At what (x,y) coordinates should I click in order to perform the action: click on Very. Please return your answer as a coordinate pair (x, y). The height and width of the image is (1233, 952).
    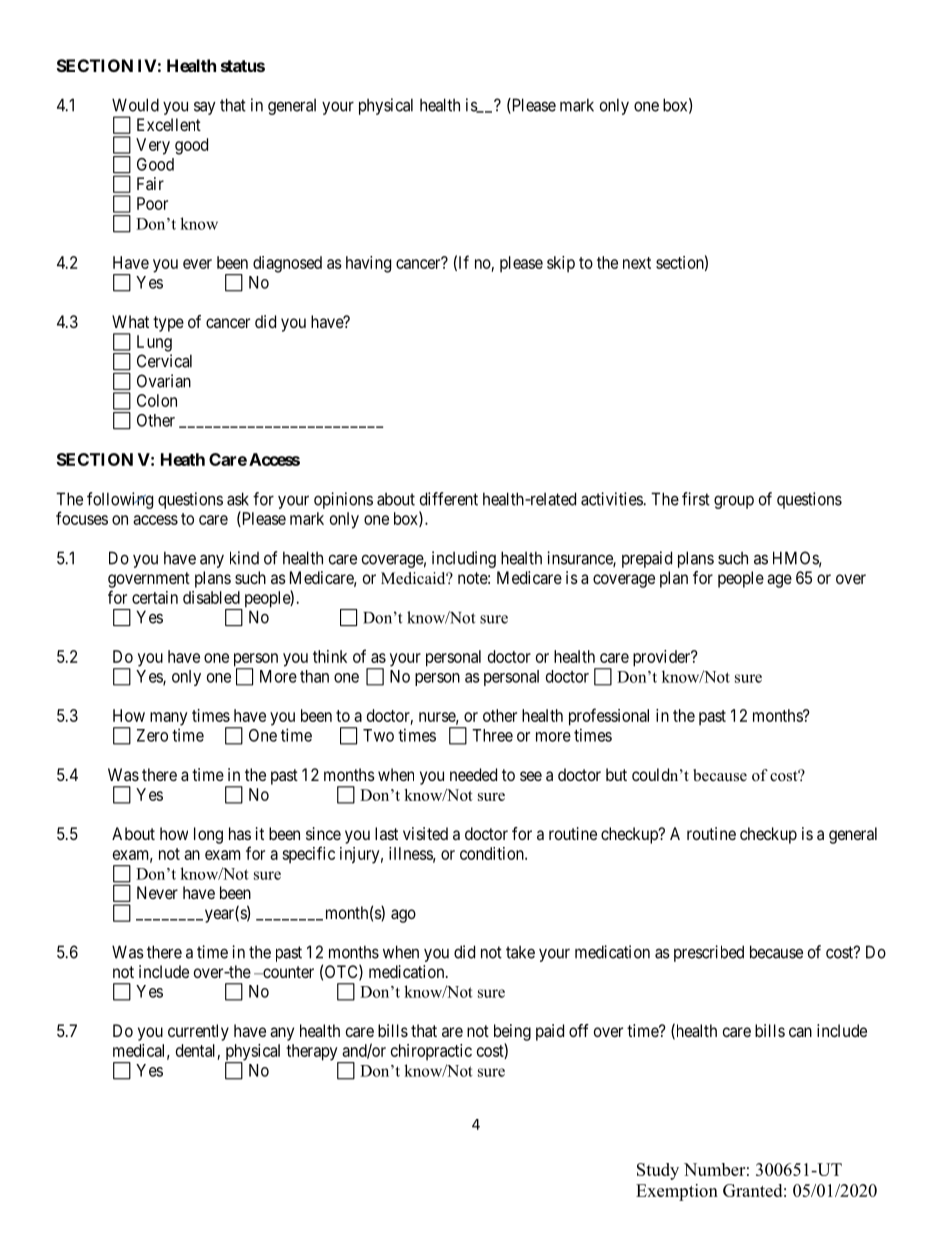
    Looking at the image, I should click on (153, 146).
